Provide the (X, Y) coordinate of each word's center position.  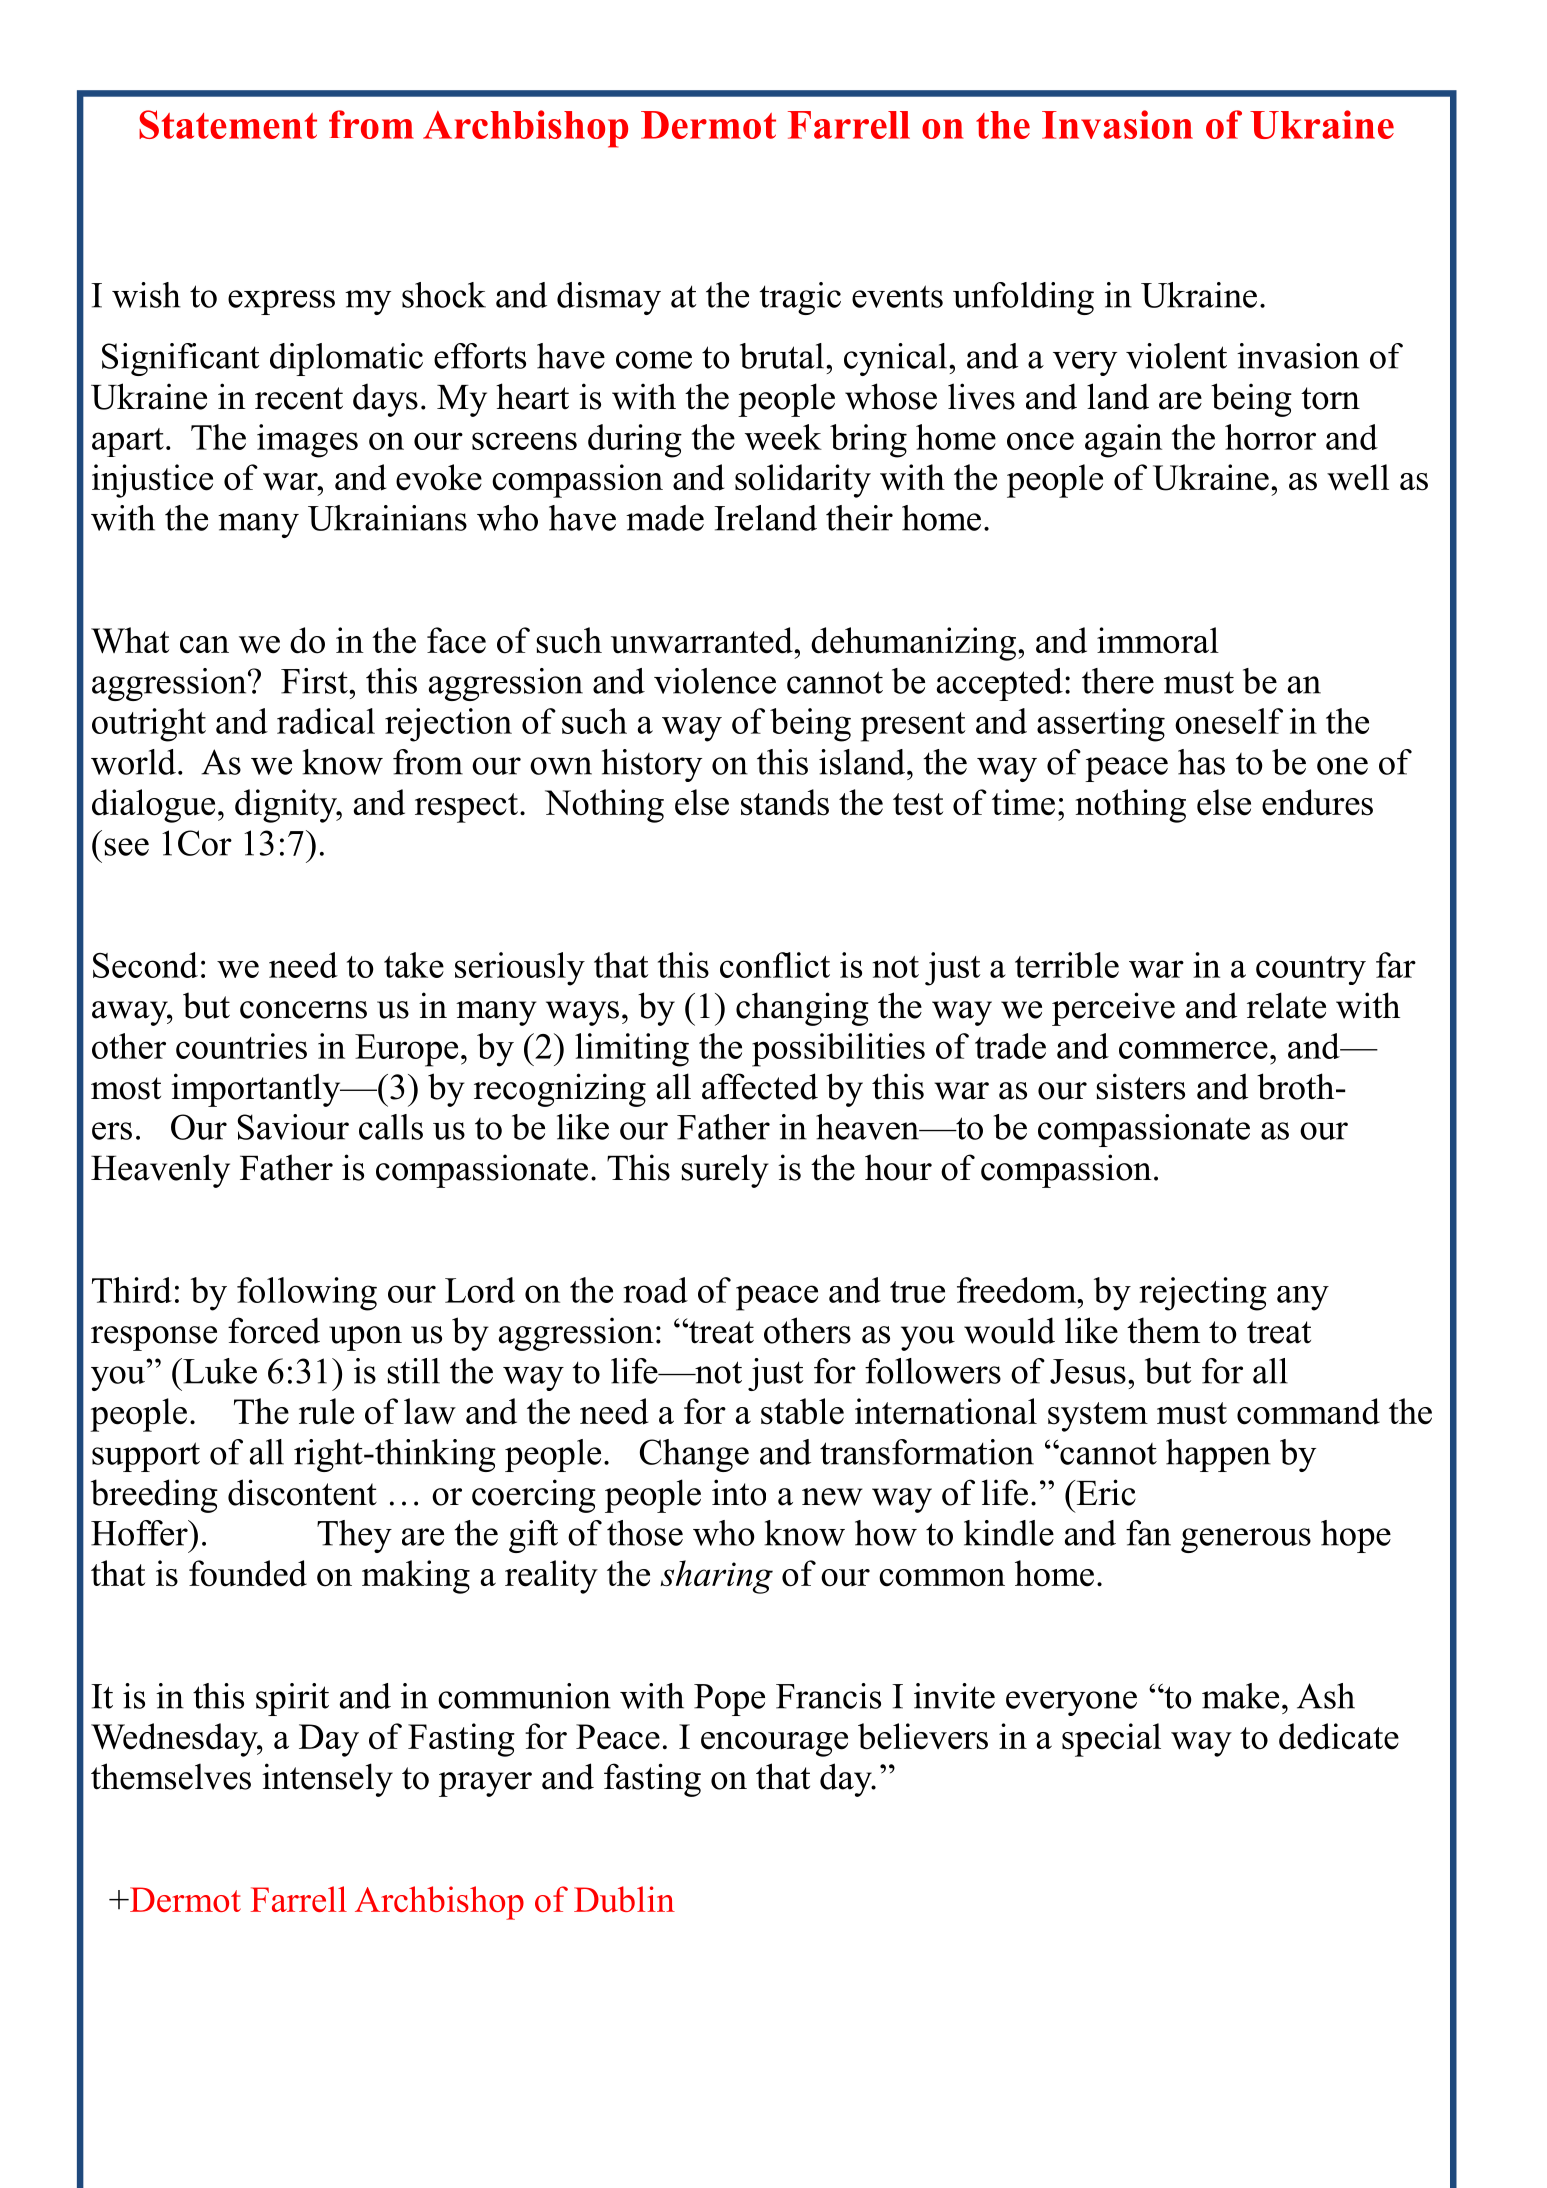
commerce (1193, 1050)
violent (1176, 356)
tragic (800, 298)
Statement (228, 124)
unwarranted (703, 640)
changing (802, 1009)
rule (326, 1411)
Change (694, 1455)
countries (241, 1046)
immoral (1158, 640)
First (315, 681)
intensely (327, 1780)
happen (1218, 1455)
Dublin (624, 1899)
